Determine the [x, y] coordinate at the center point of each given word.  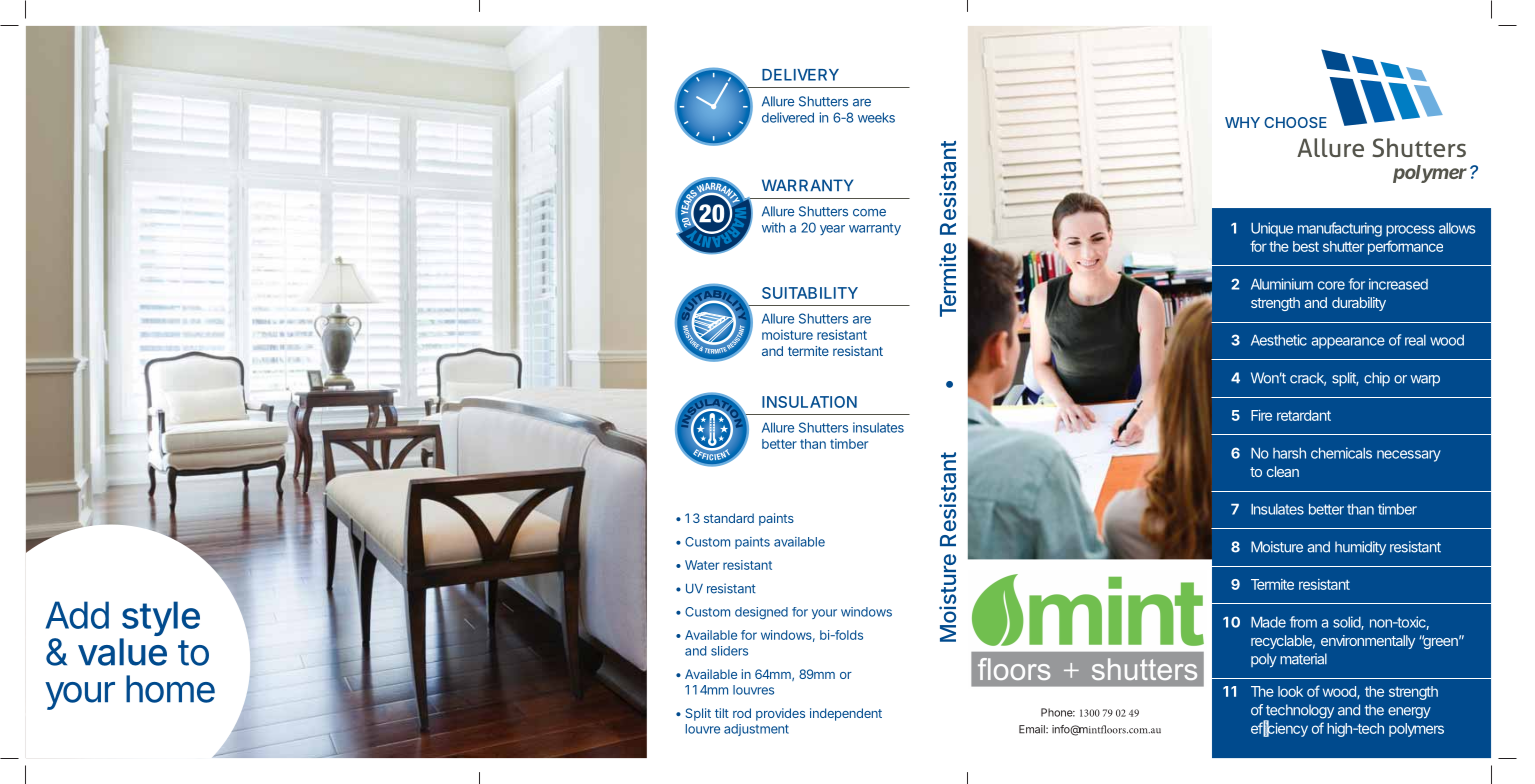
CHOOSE [1295, 122]
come [869, 213]
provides [780, 714]
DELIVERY [800, 75]
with [773, 227]
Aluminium [1282, 284]
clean [1283, 471]
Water [702, 565]
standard [729, 518]
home [170, 689]
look [1290, 691]
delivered [788, 117]
